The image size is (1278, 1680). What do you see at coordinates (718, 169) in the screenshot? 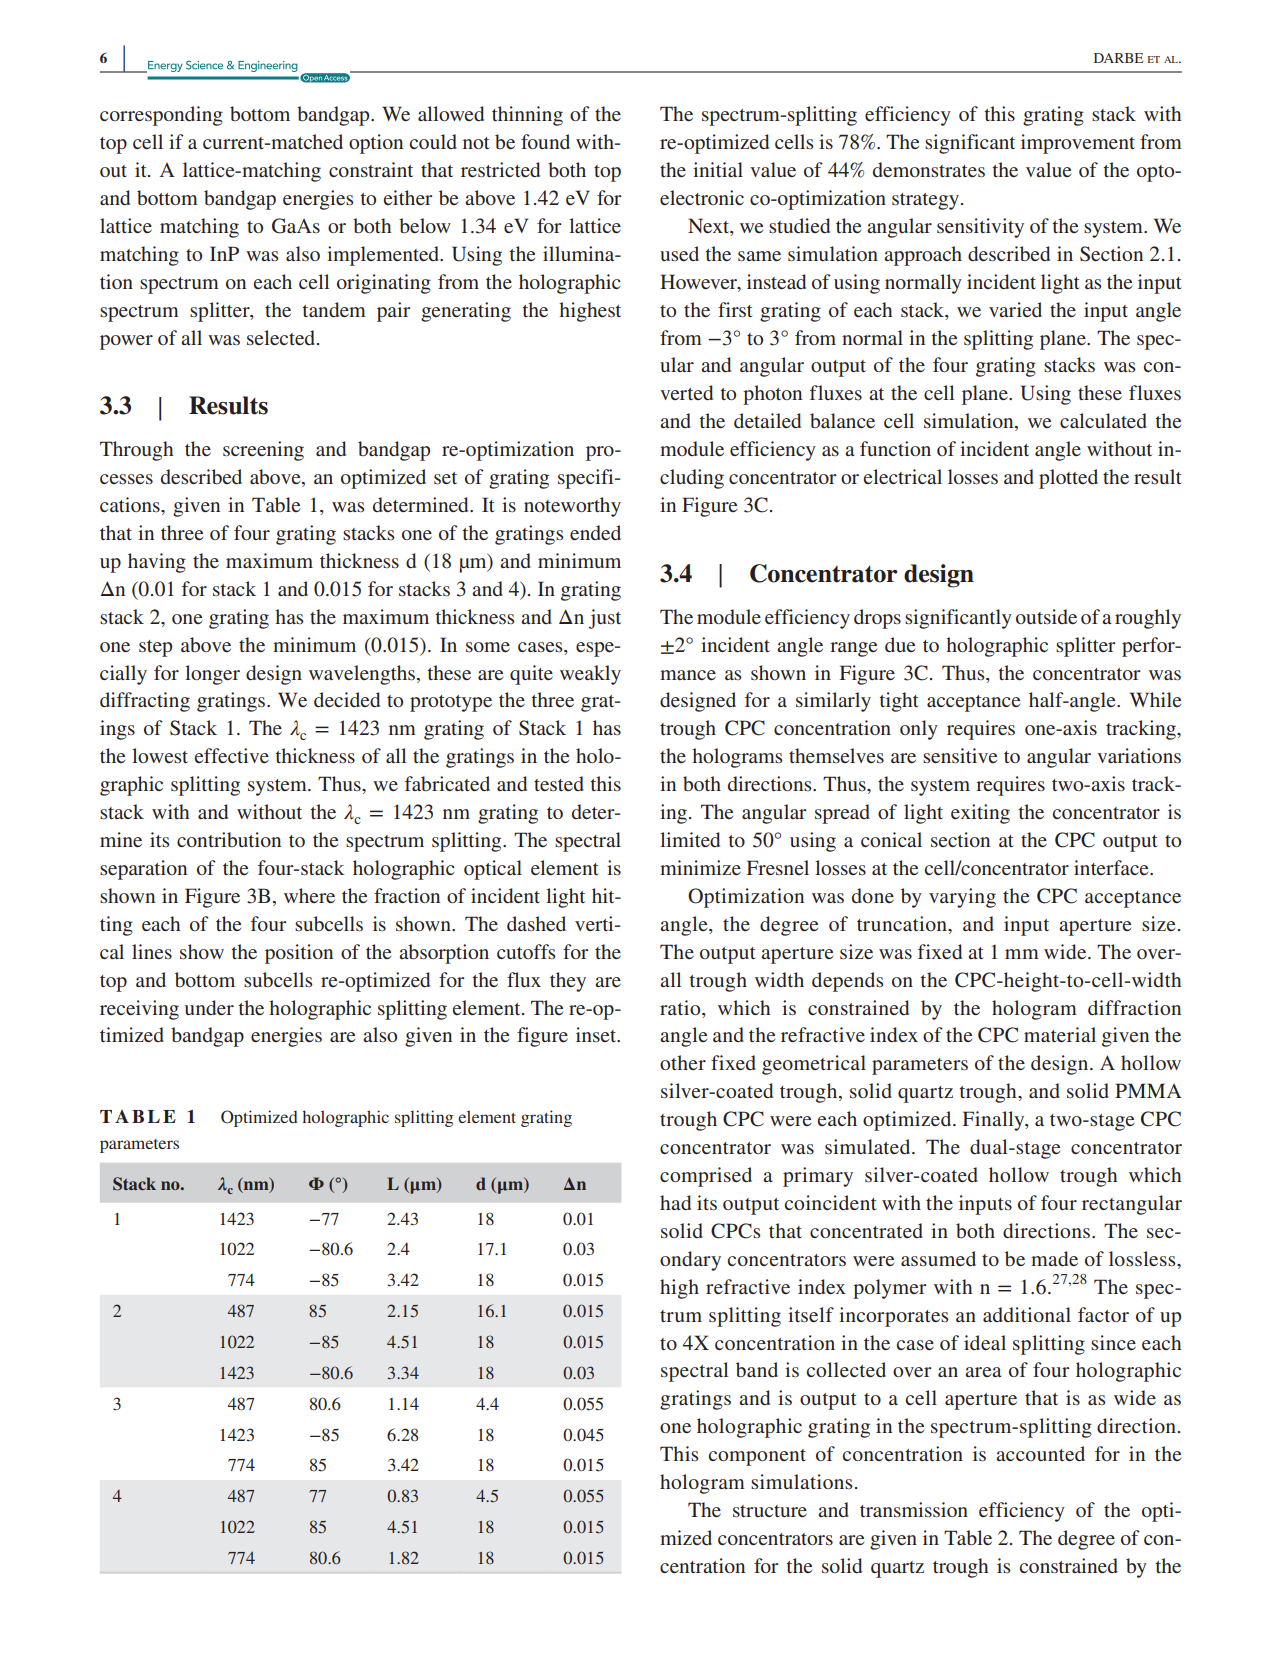
I see `initial` at bounding box center [718, 169].
